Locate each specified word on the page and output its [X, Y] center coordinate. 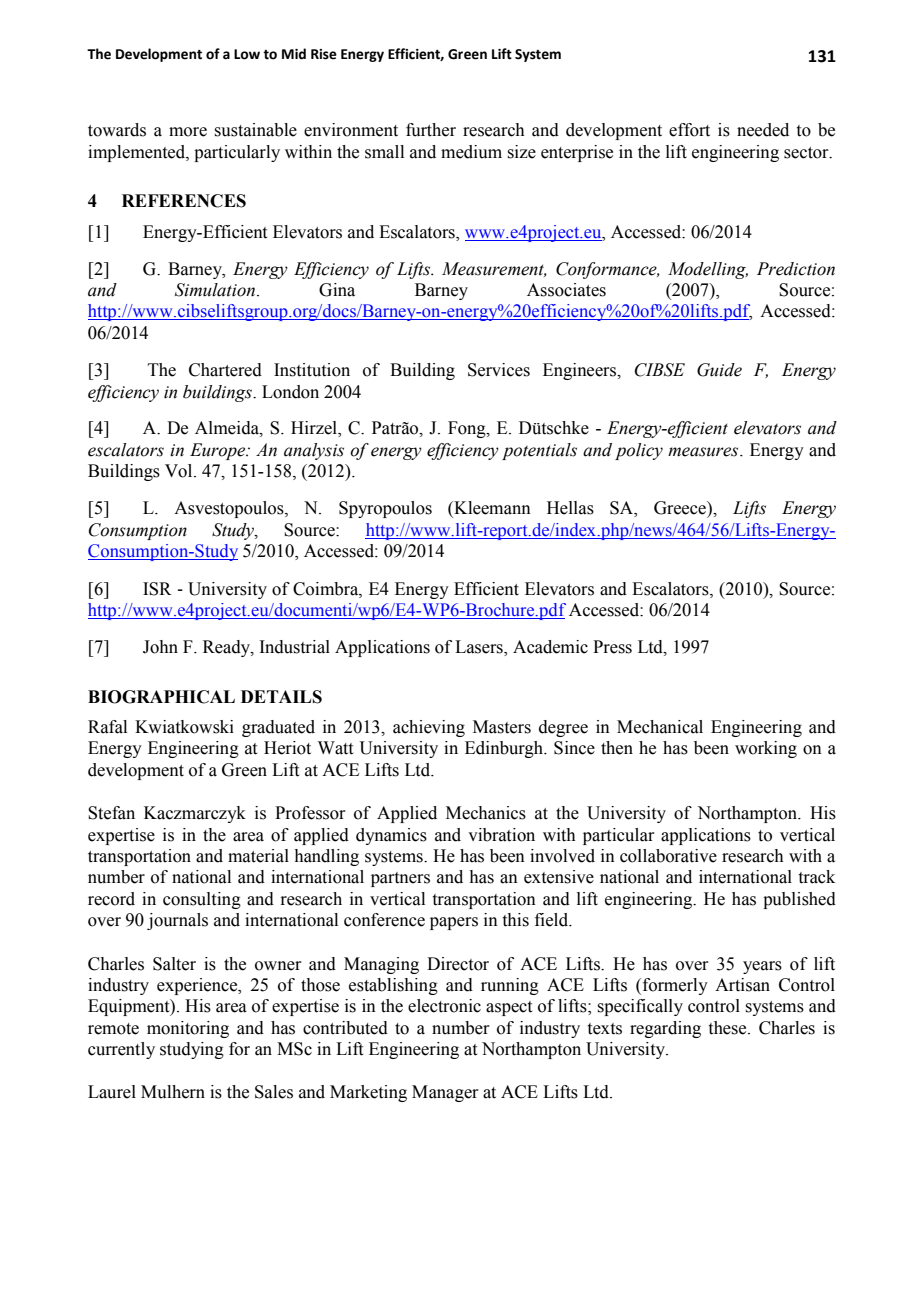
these [729, 1028]
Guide [719, 370]
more [188, 132]
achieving [429, 728]
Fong [468, 429]
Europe [219, 451]
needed [763, 130]
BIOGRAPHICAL [161, 697]
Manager [445, 1093]
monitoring [188, 1029]
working [766, 749]
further [431, 130]
